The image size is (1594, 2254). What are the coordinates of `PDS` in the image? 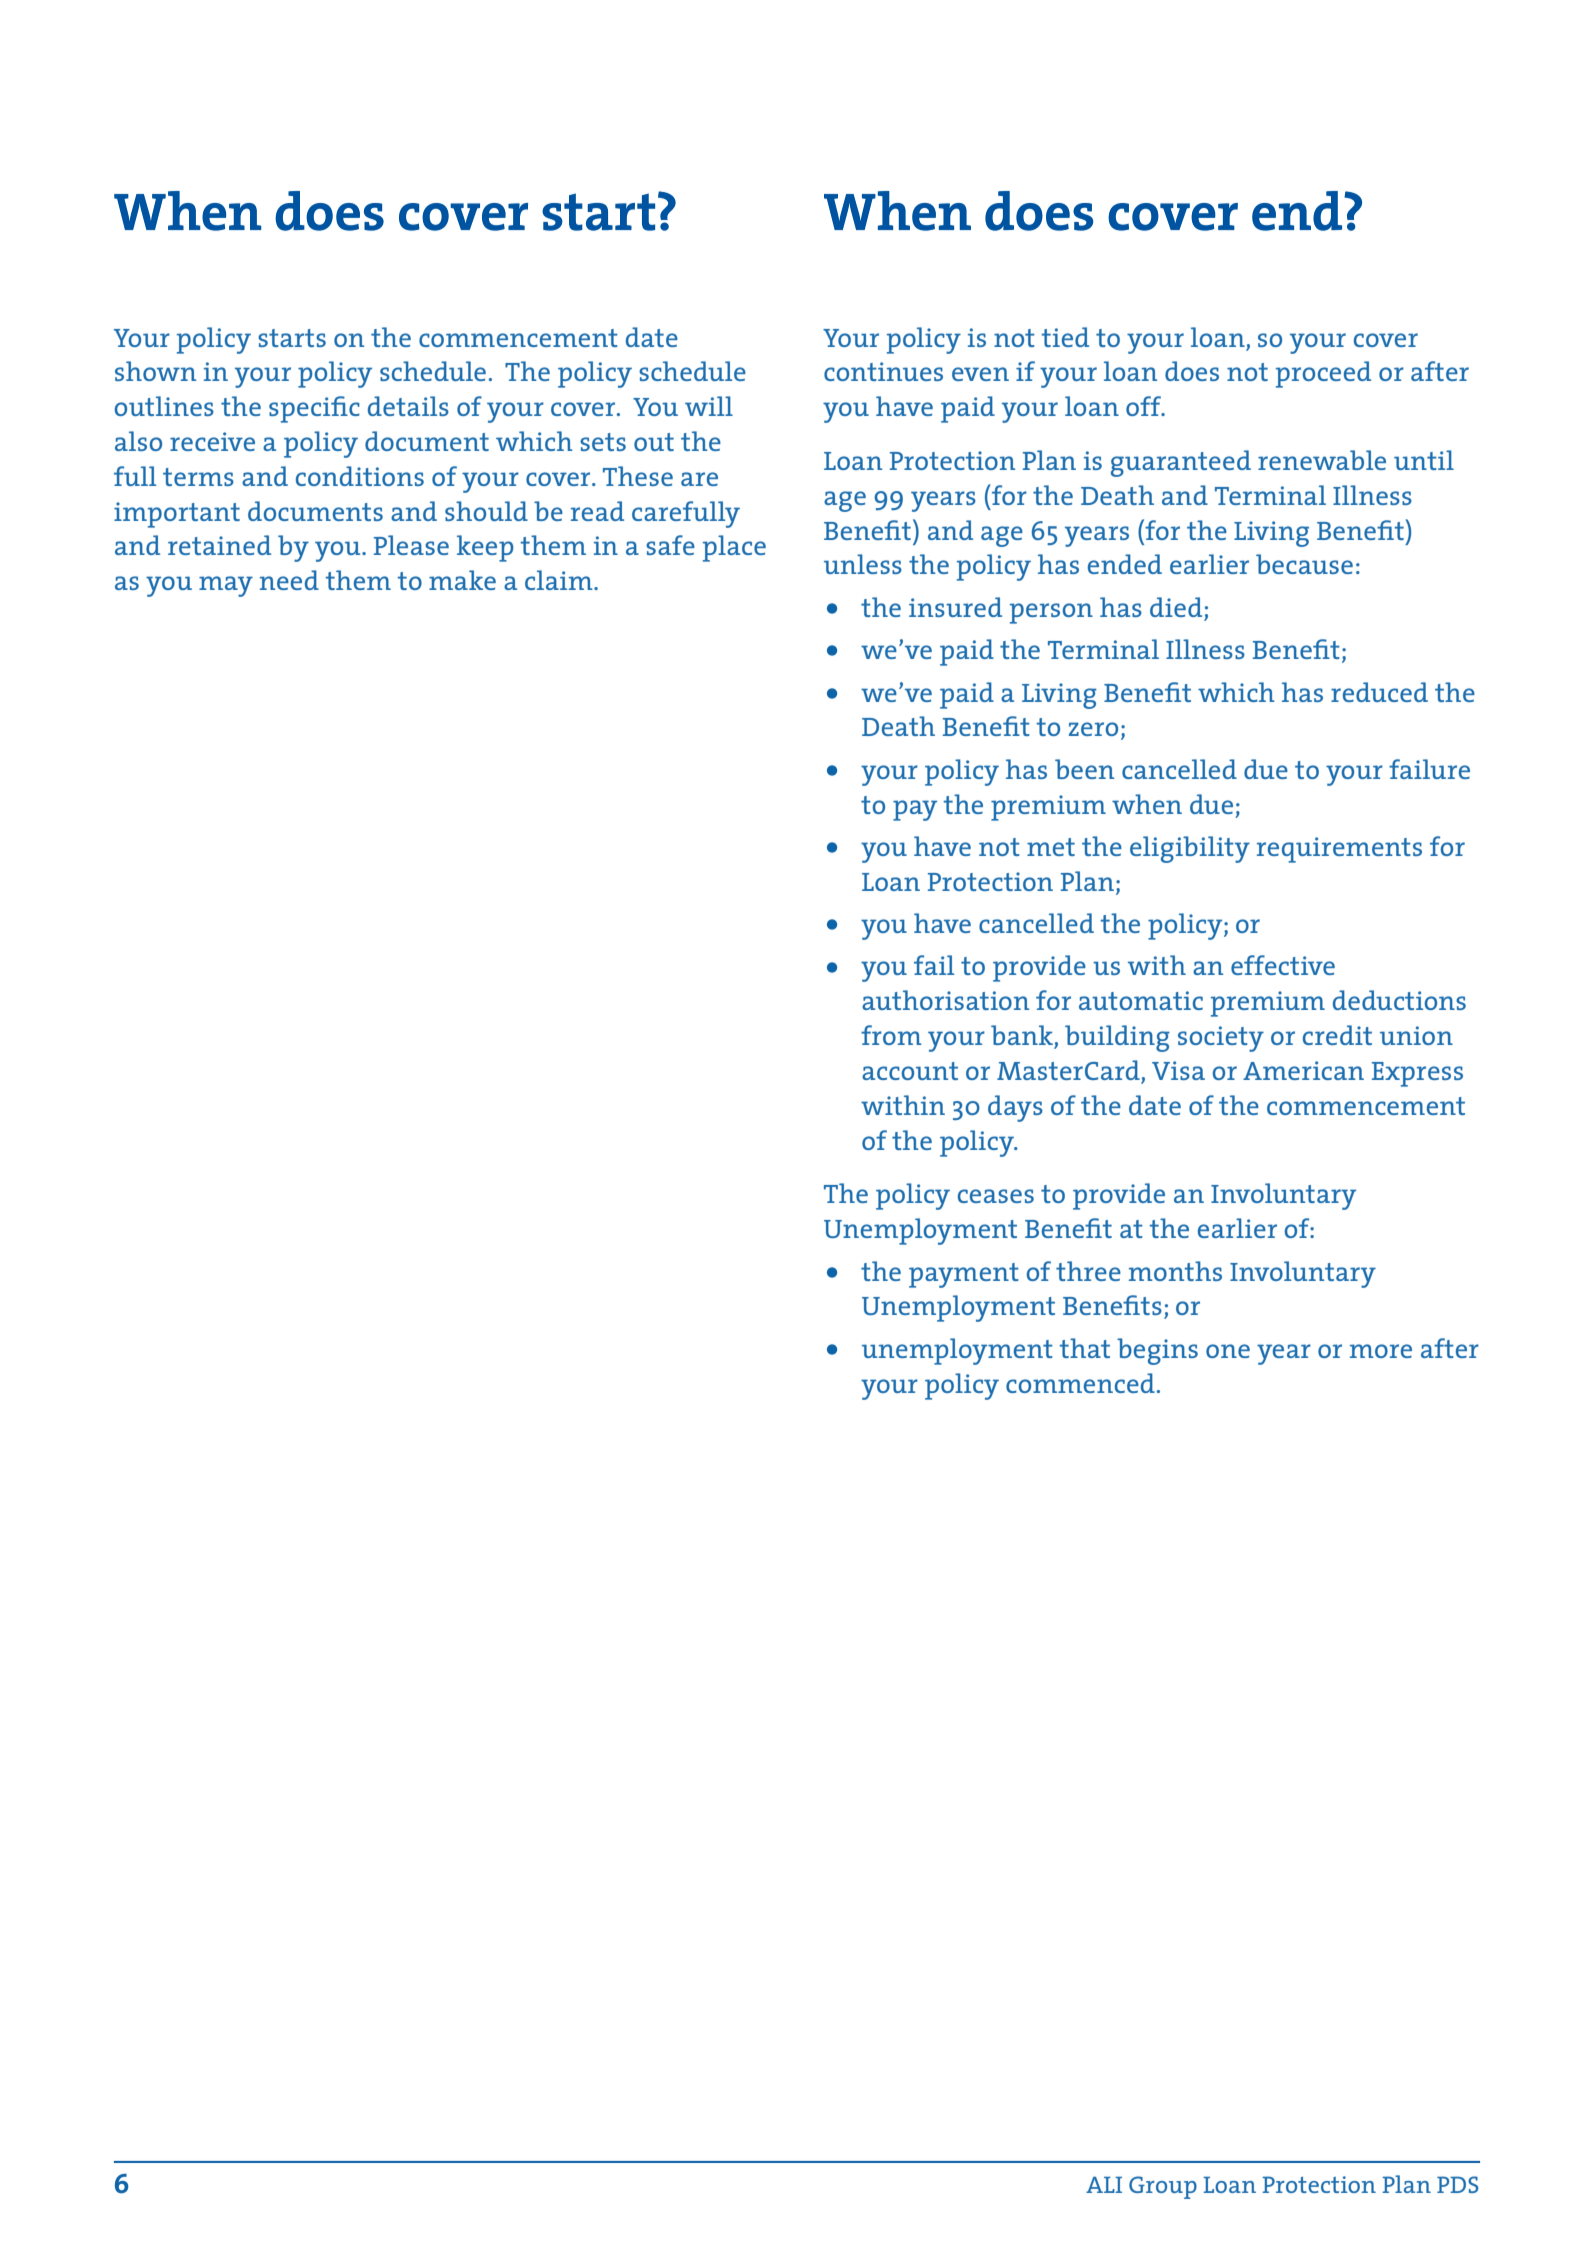 It's located at (1458, 2184).
